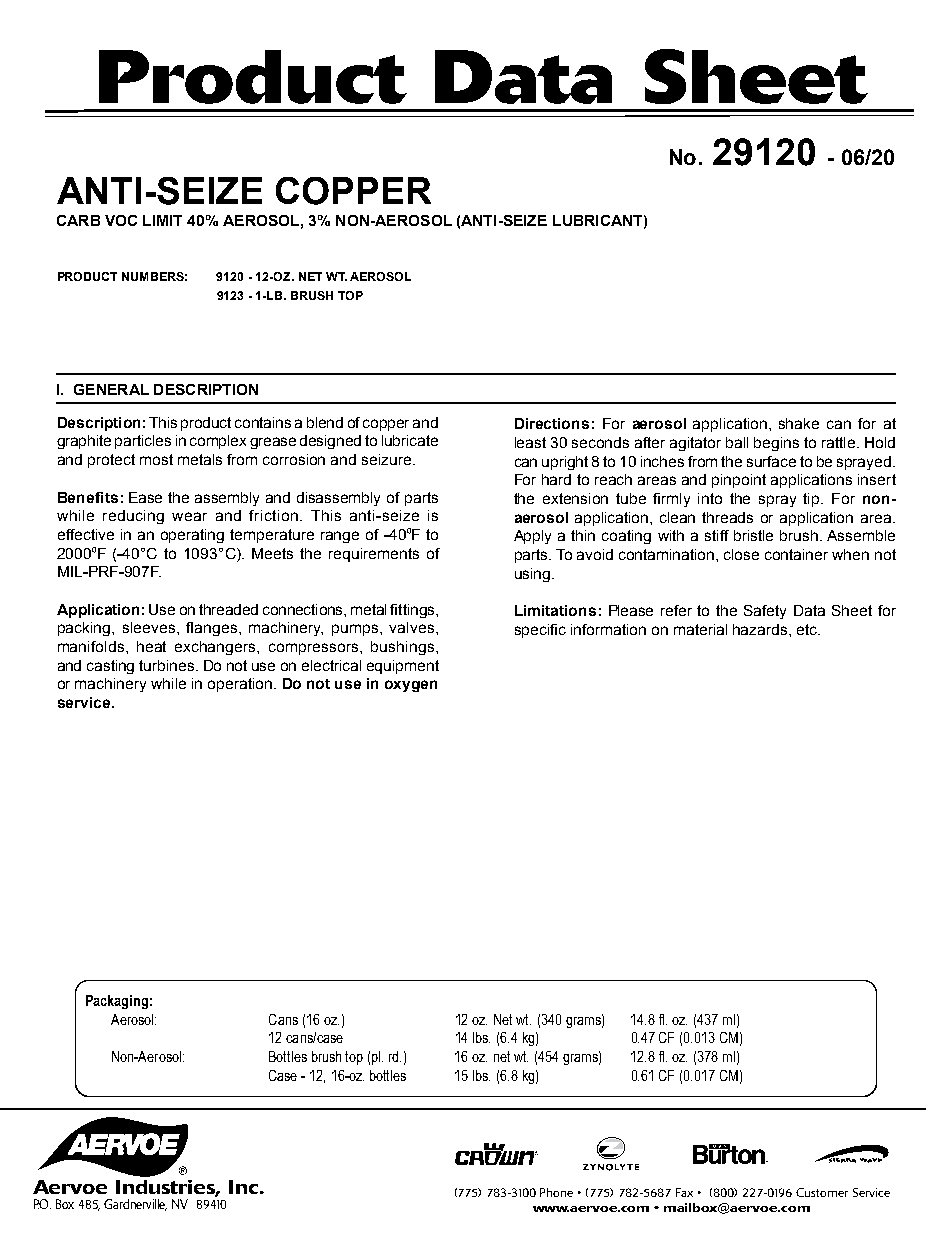 This image has height=1233, width=952. What do you see at coordinates (556, 1192) in the image?
I see `Phone` at bounding box center [556, 1192].
